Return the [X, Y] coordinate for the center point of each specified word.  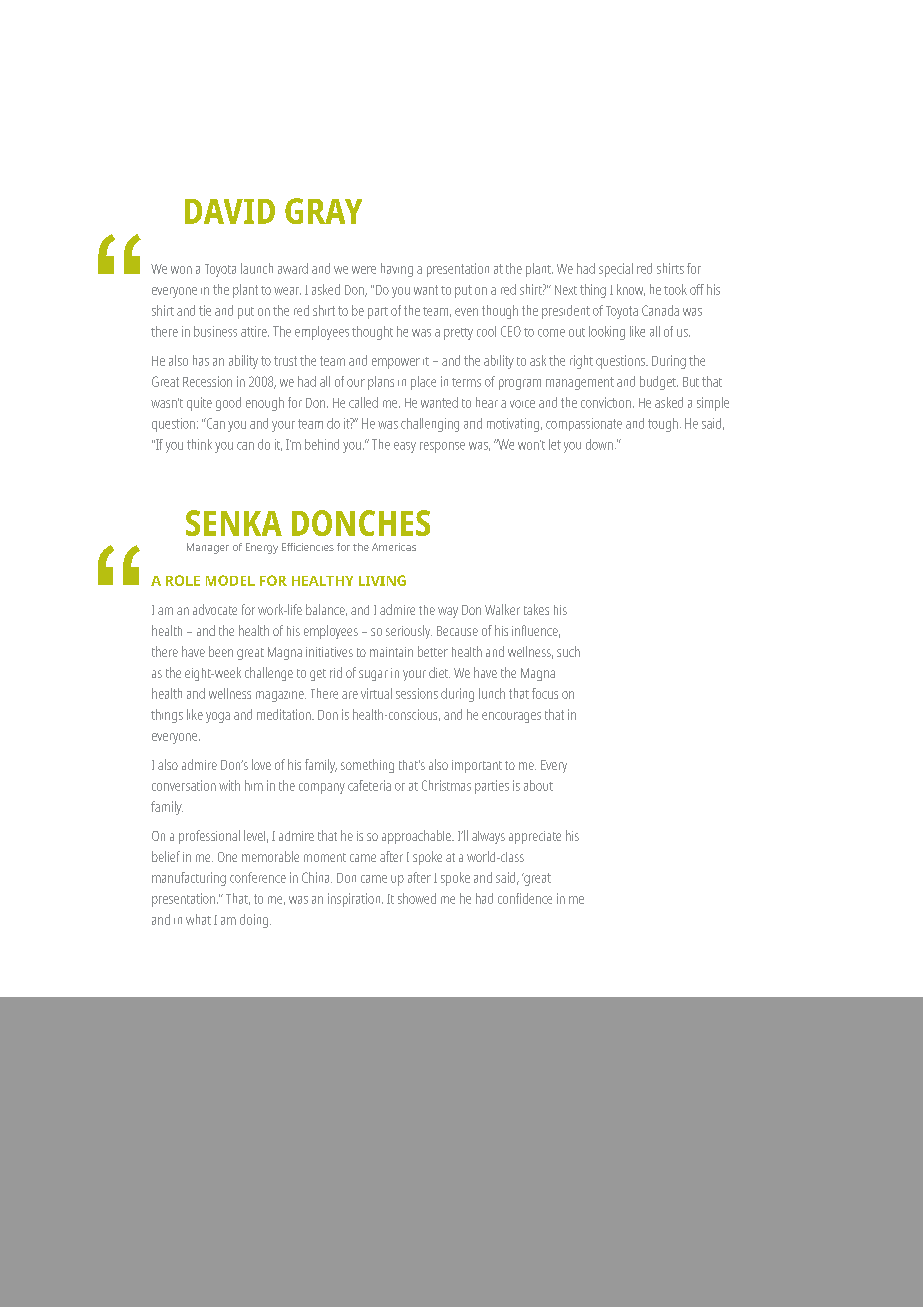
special [616, 270]
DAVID [230, 211]
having [397, 270]
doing [255, 921]
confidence [525, 898]
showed [417, 898]
